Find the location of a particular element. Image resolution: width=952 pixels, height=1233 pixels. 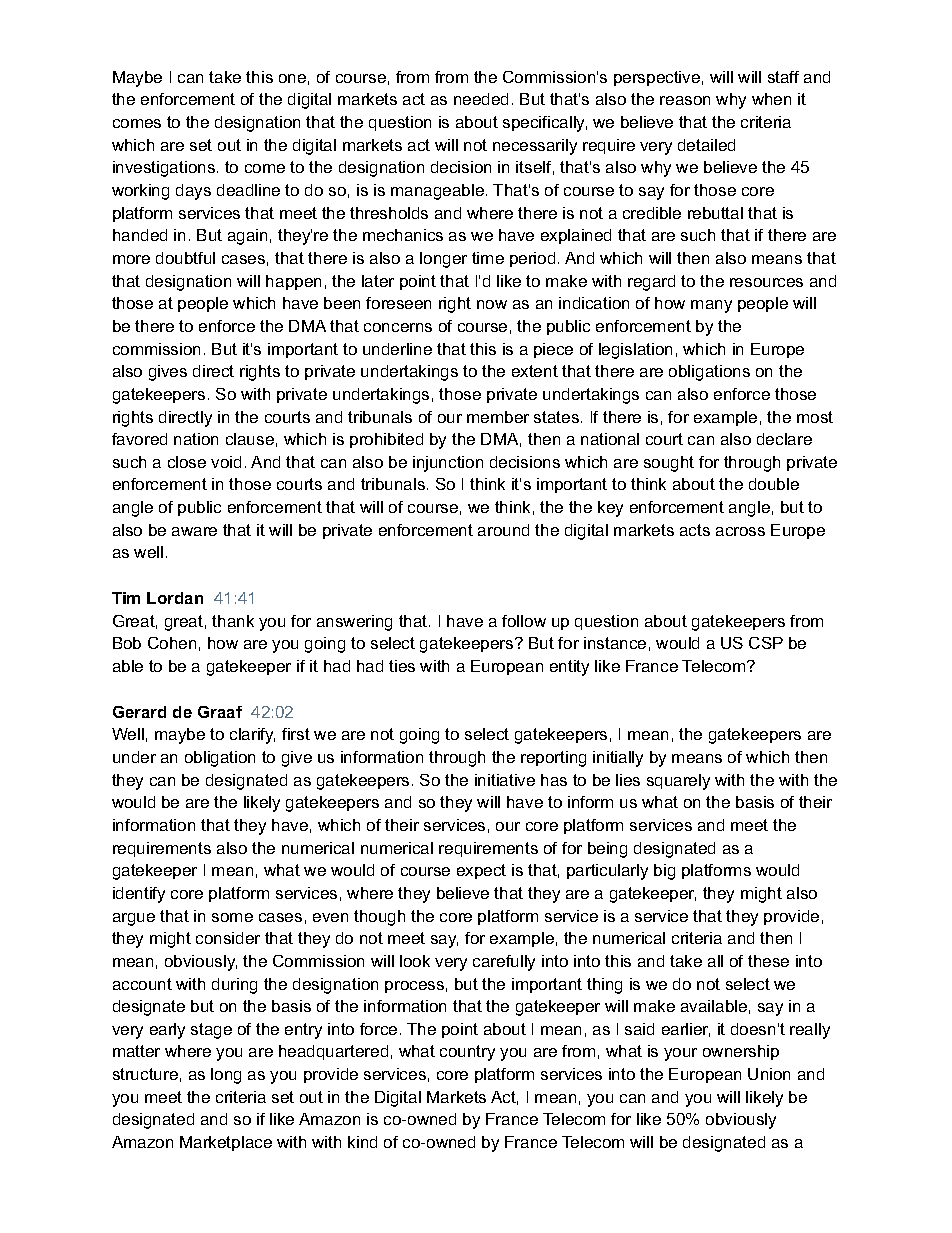

country is located at coordinates (467, 1053).
